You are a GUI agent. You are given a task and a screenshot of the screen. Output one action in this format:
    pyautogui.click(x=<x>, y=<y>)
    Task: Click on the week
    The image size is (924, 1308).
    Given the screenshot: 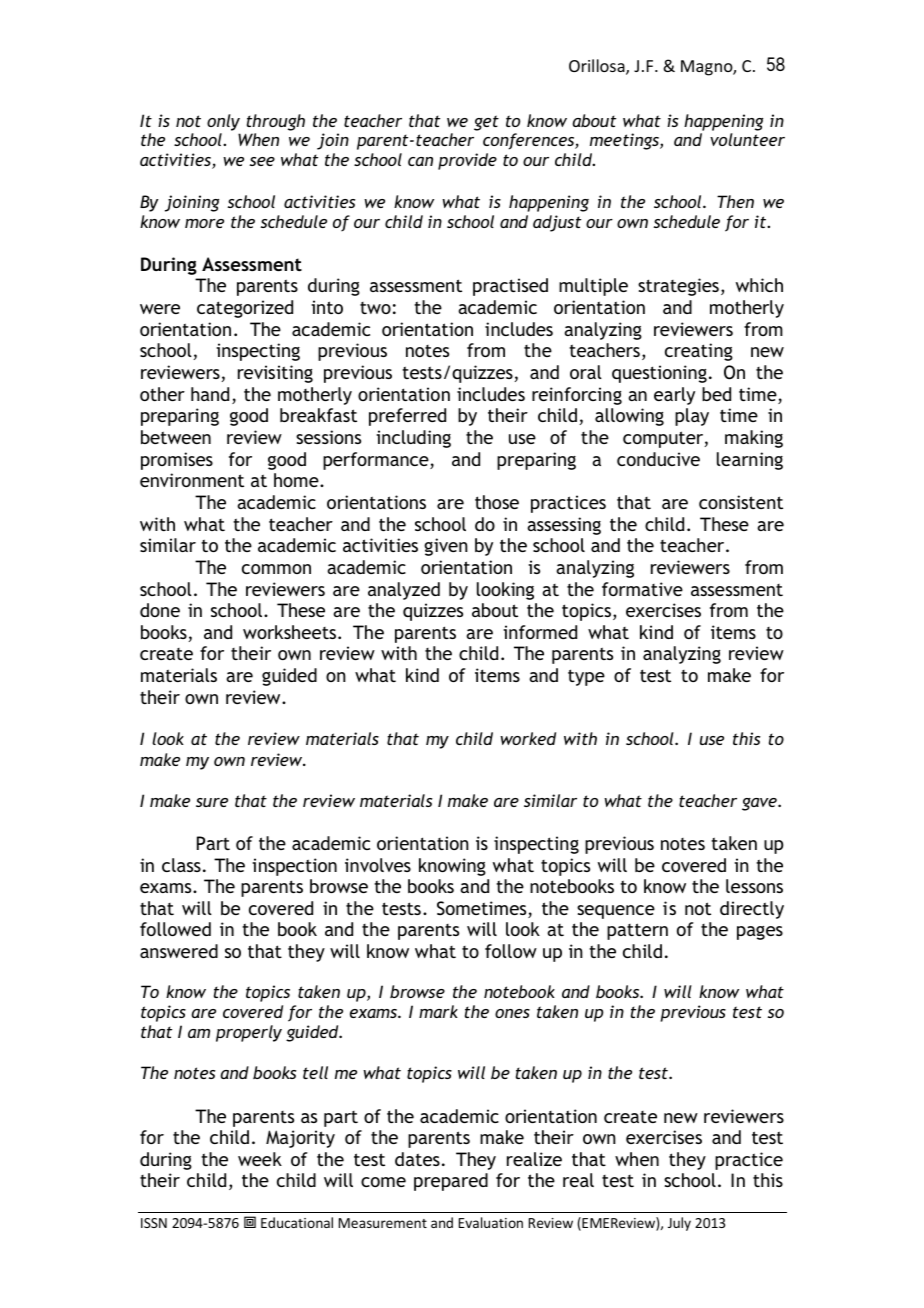 What is the action you would take?
    pyautogui.click(x=260, y=1159)
